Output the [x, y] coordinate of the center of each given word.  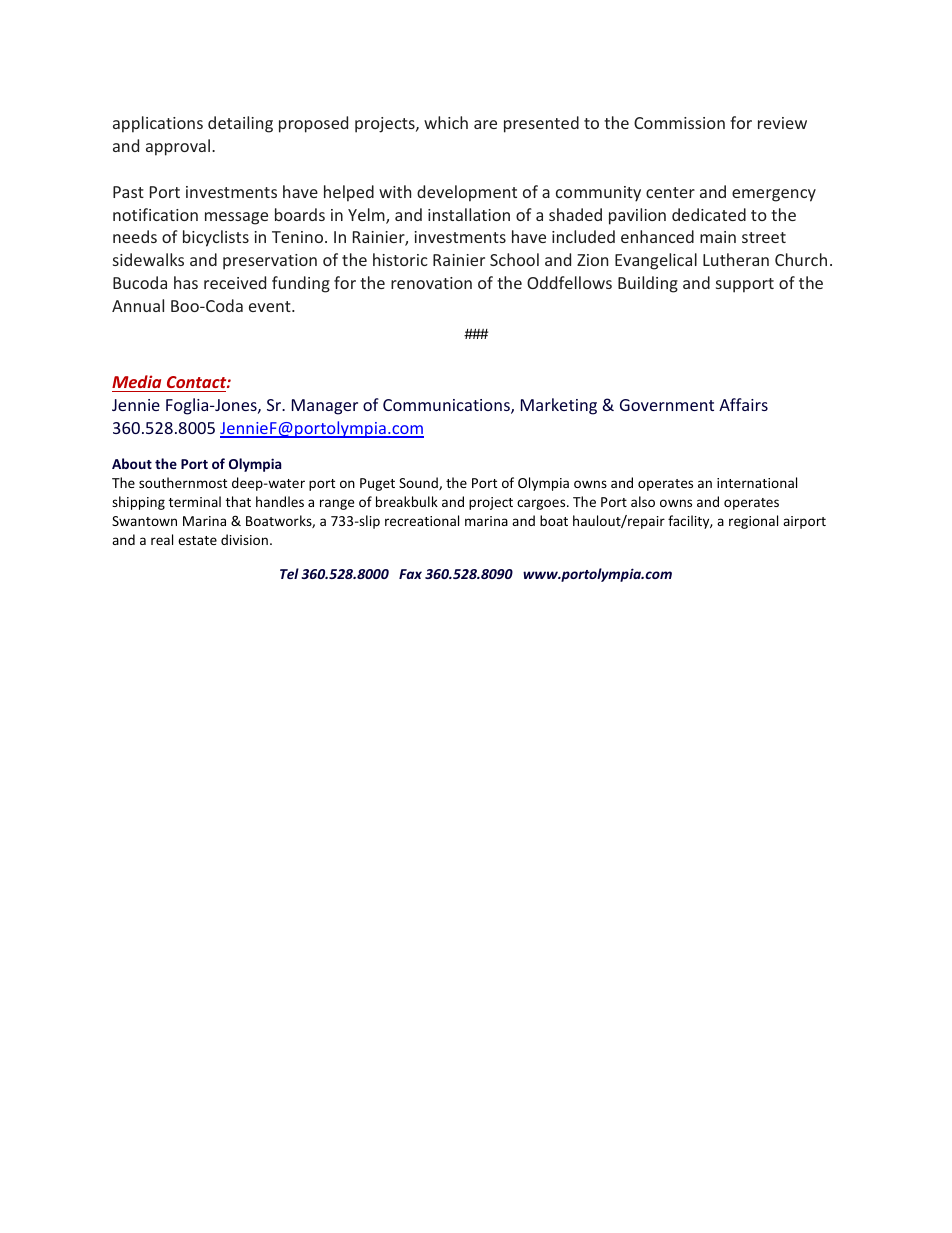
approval [179, 147]
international [757, 482]
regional [753, 522]
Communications [447, 406]
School [514, 259]
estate [197, 540]
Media [136, 381]
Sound [419, 483]
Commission [679, 123]
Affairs [743, 404]
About [132, 463]
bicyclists [216, 238]
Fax [410, 574]
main [718, 237]
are [485, 124]
